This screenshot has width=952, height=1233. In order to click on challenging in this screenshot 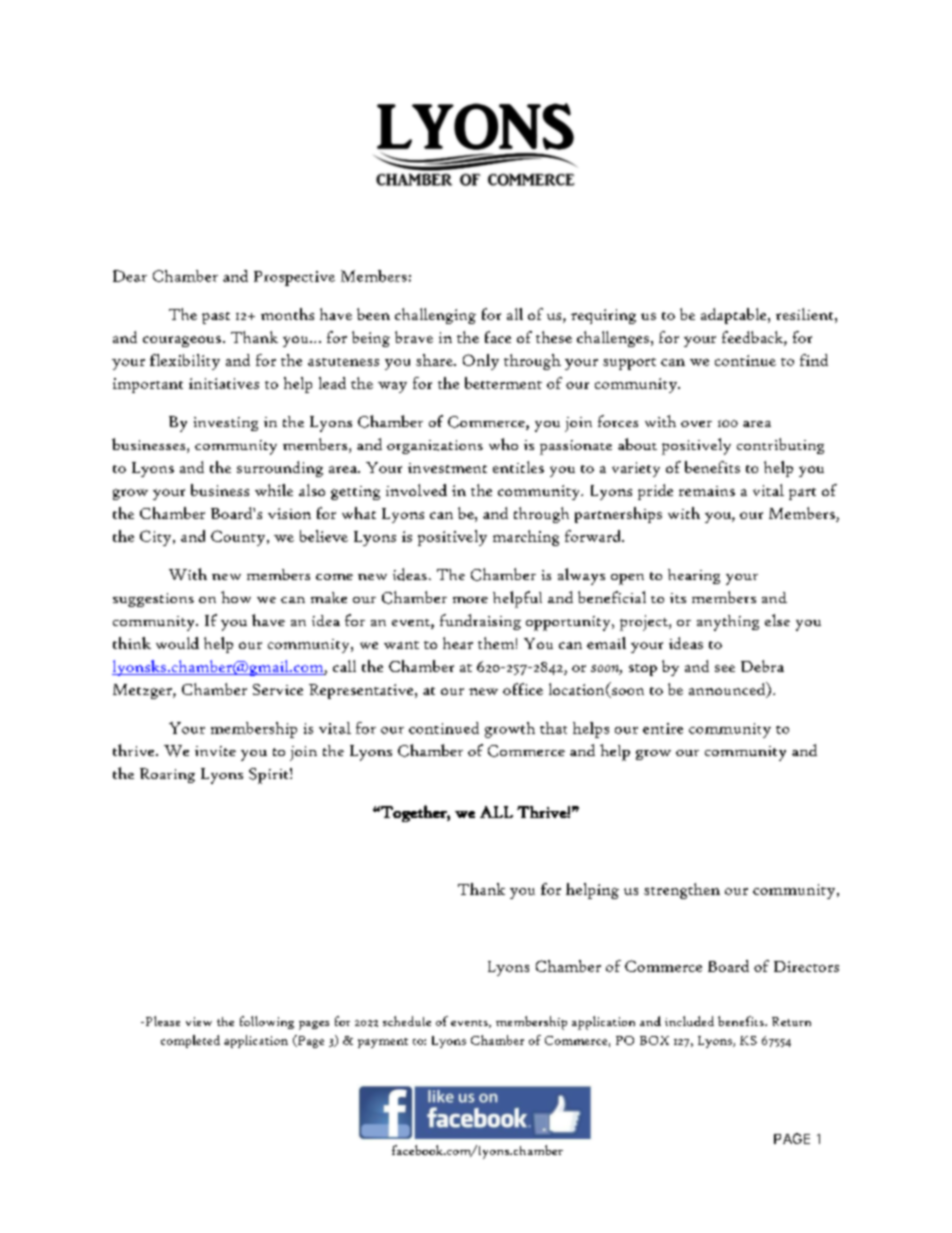, I will do `click(435, 316)`.
